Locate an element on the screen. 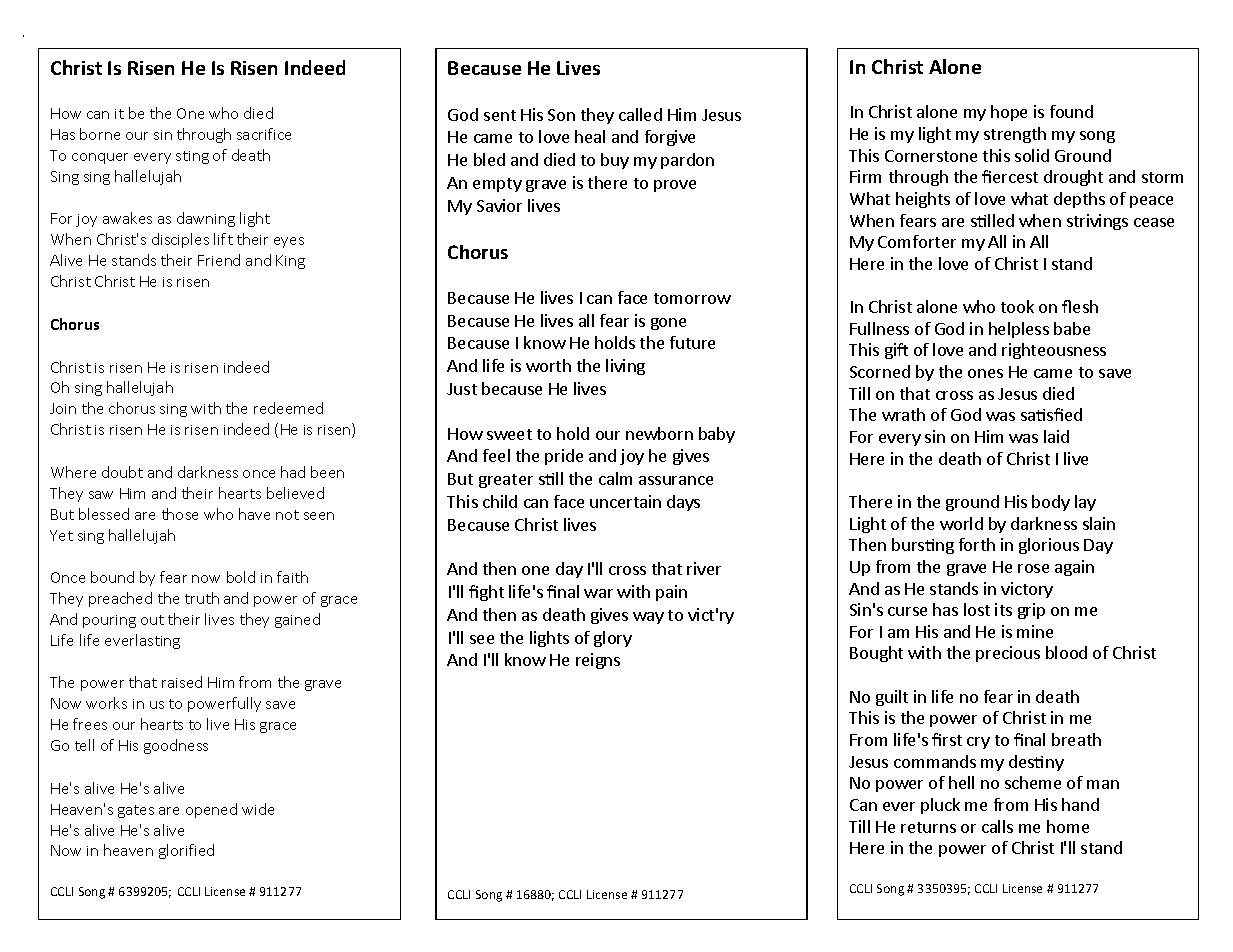  returns is located at coordinates (928, 827).
